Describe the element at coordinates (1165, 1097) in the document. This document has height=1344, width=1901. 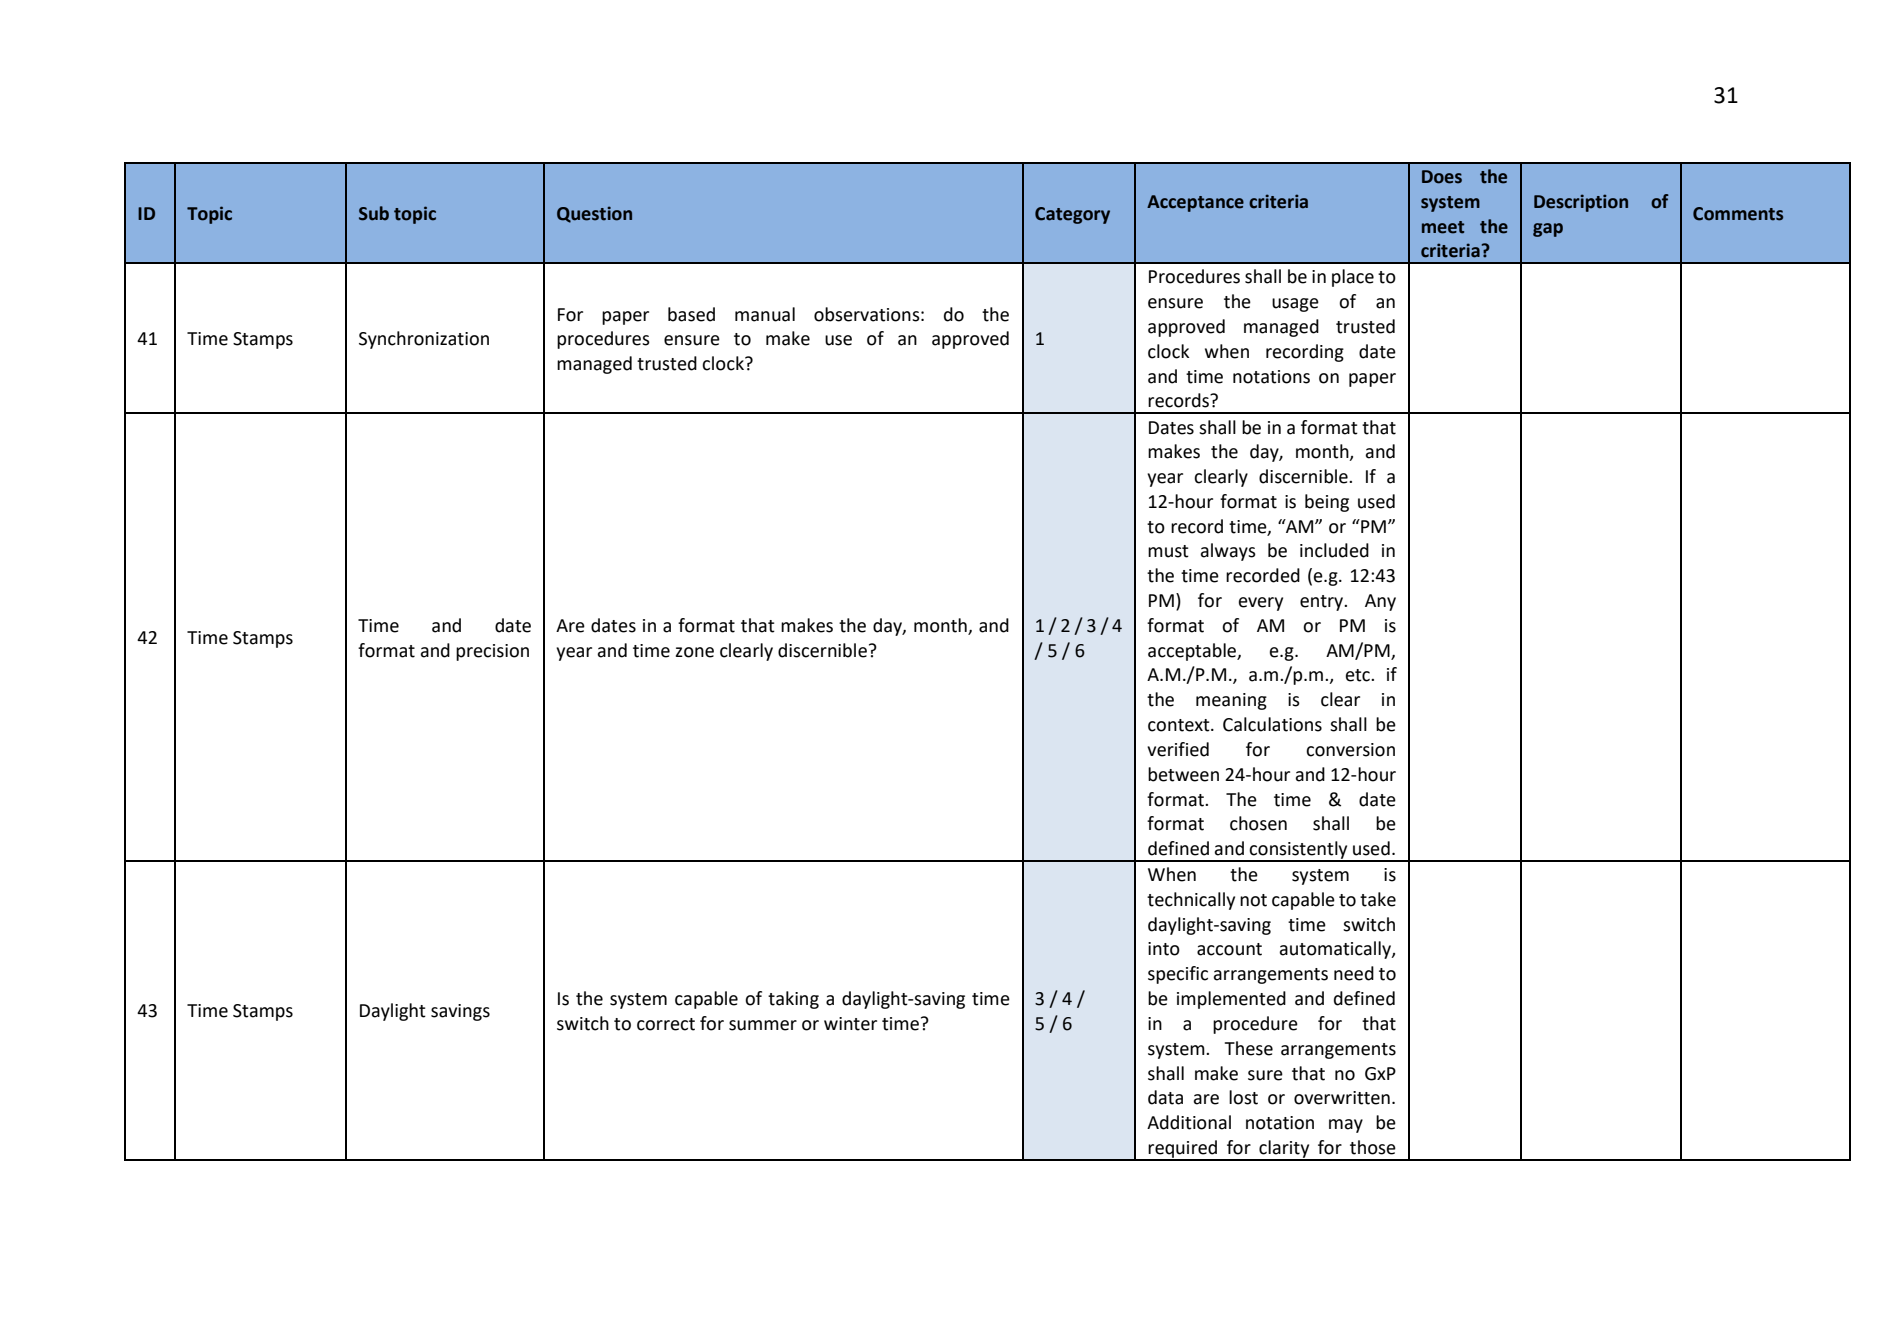
I see `data` at that location.
